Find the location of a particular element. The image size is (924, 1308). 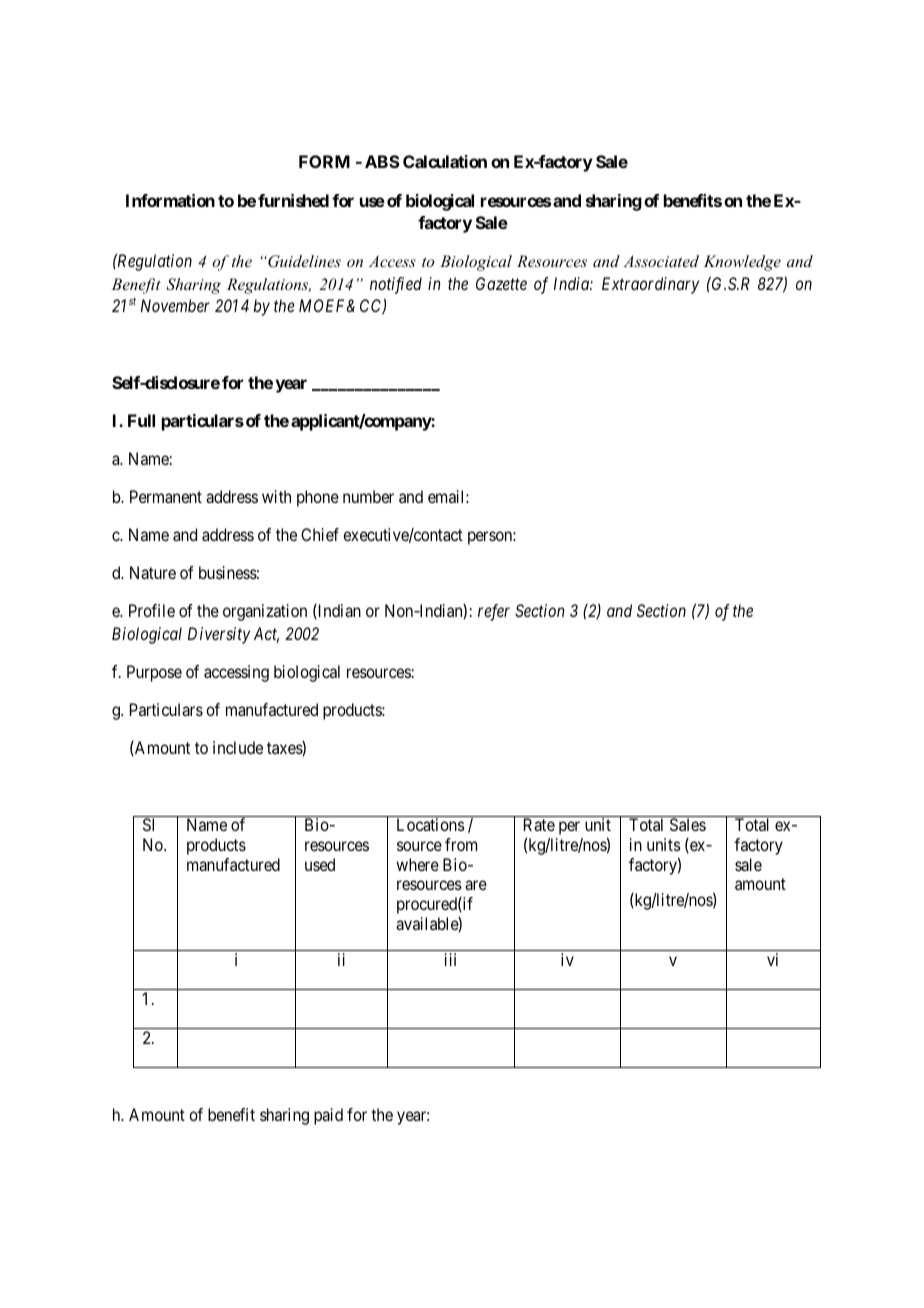

furnished is located at coordinates (293, 200).
